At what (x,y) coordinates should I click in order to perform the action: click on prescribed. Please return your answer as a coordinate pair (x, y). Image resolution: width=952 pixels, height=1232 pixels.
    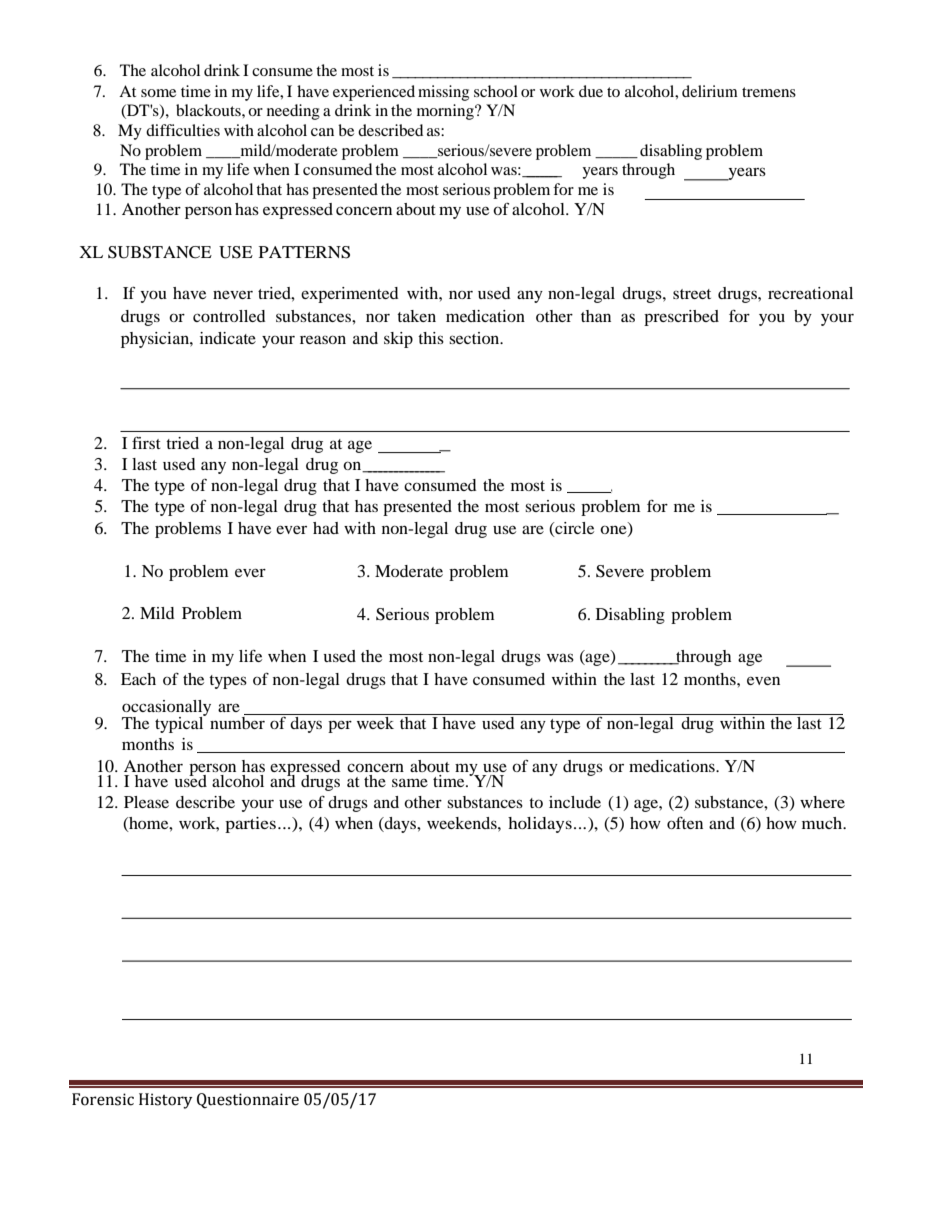
    Looking at the image, I should click on (681, 318).
